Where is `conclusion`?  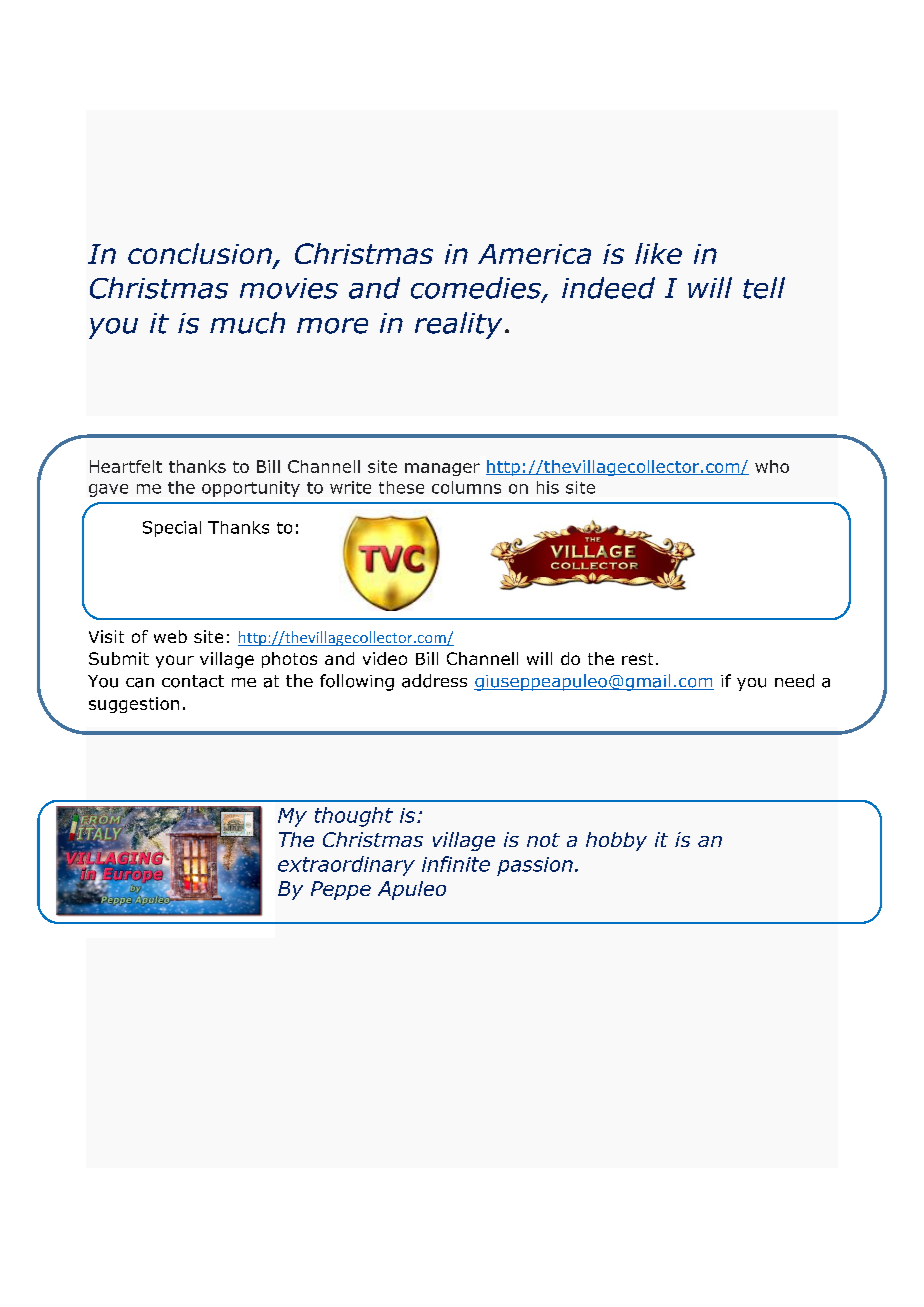
conclusion is located at coordinates (201, 255).
